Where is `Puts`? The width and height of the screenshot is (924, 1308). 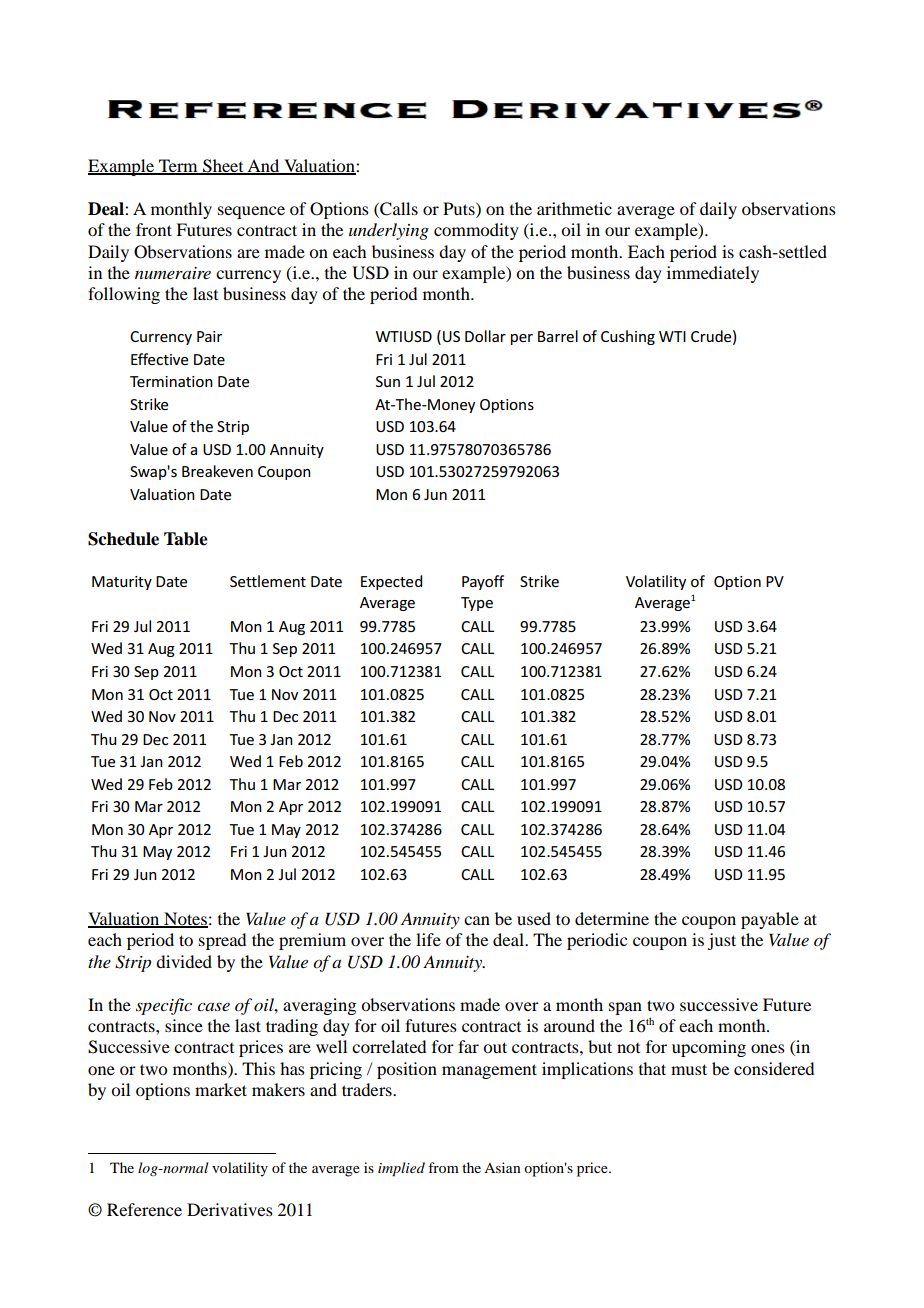 Puts is located at coordinates (460, 208).
